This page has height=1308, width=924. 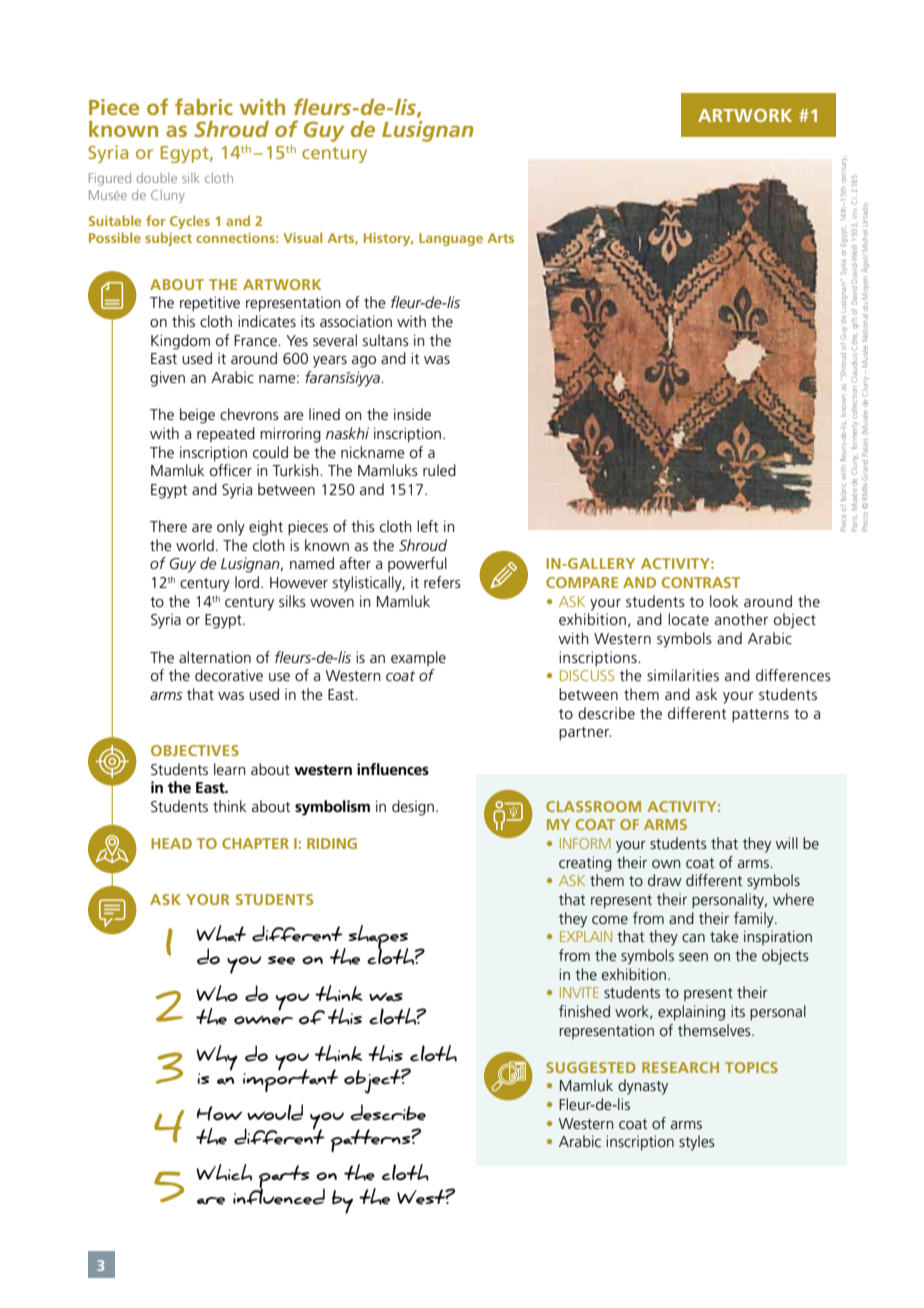 I want to click on similarities, so click(x=683, y=675).
